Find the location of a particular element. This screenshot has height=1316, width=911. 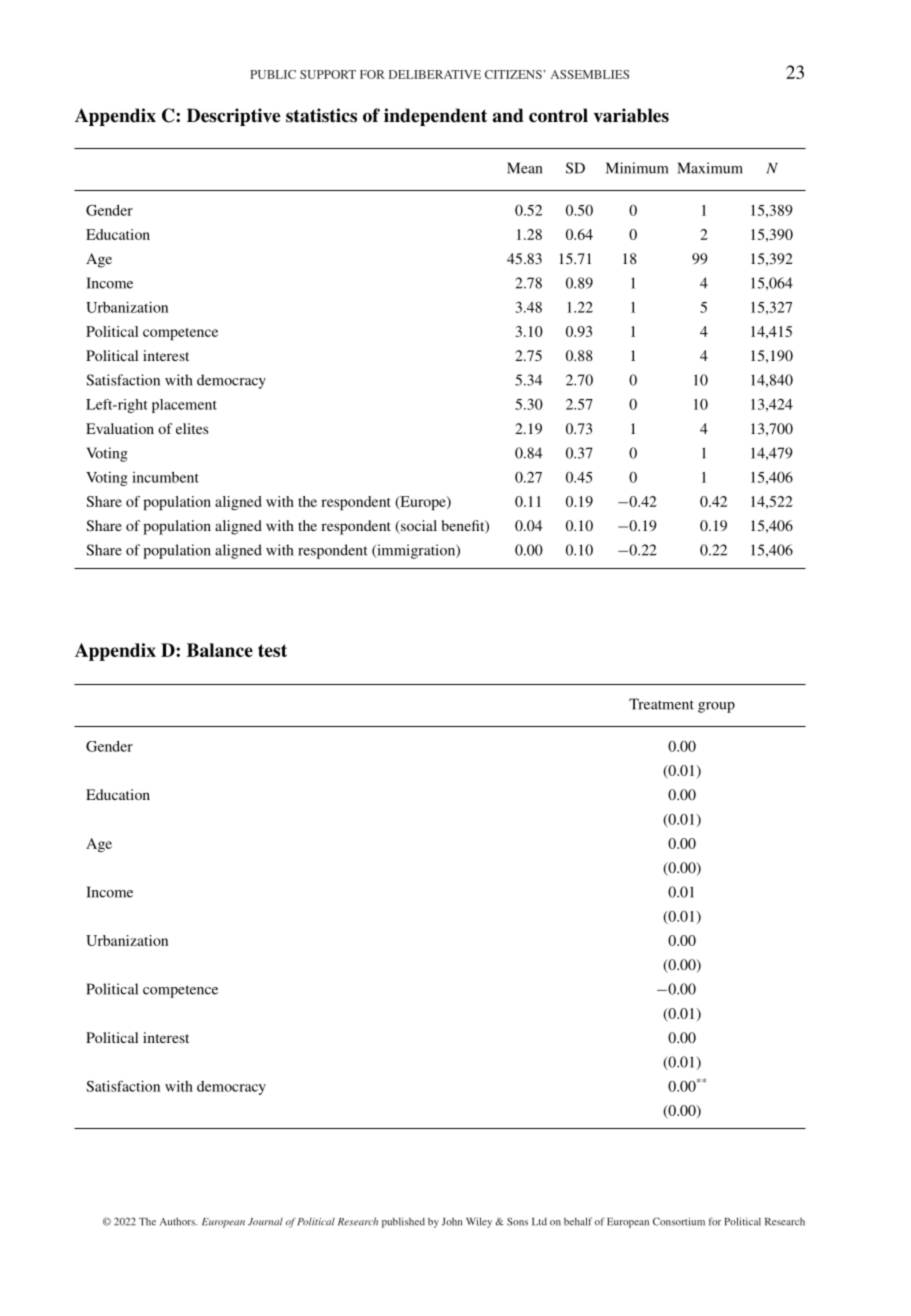

placement is located at coordinates (184, 406).
